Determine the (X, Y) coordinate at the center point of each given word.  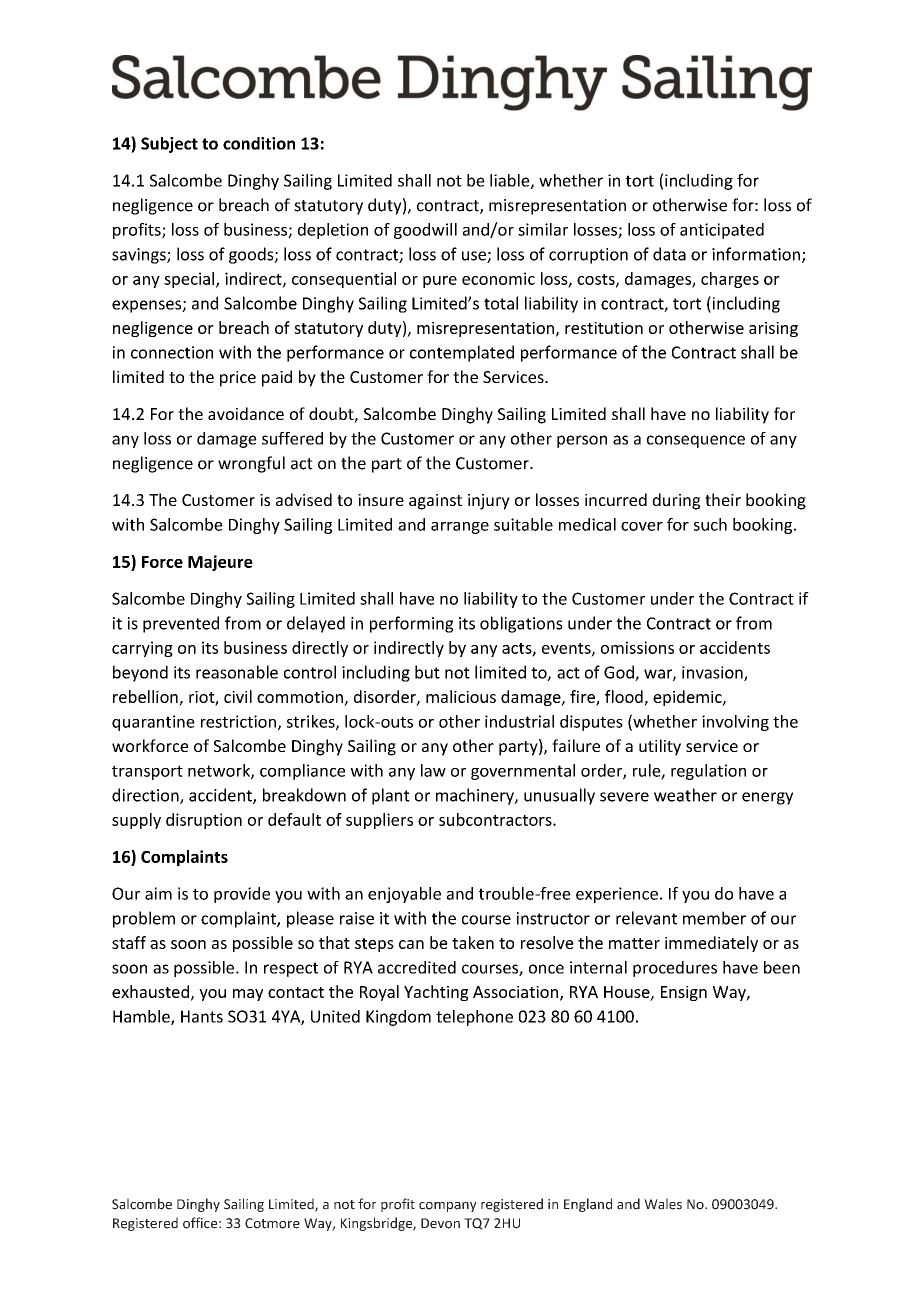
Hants (202, 1016)
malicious (461, 696)
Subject (169, 145)
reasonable (237, 672)
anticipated (722, 231)
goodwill (425, 231)
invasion (713, 673)
